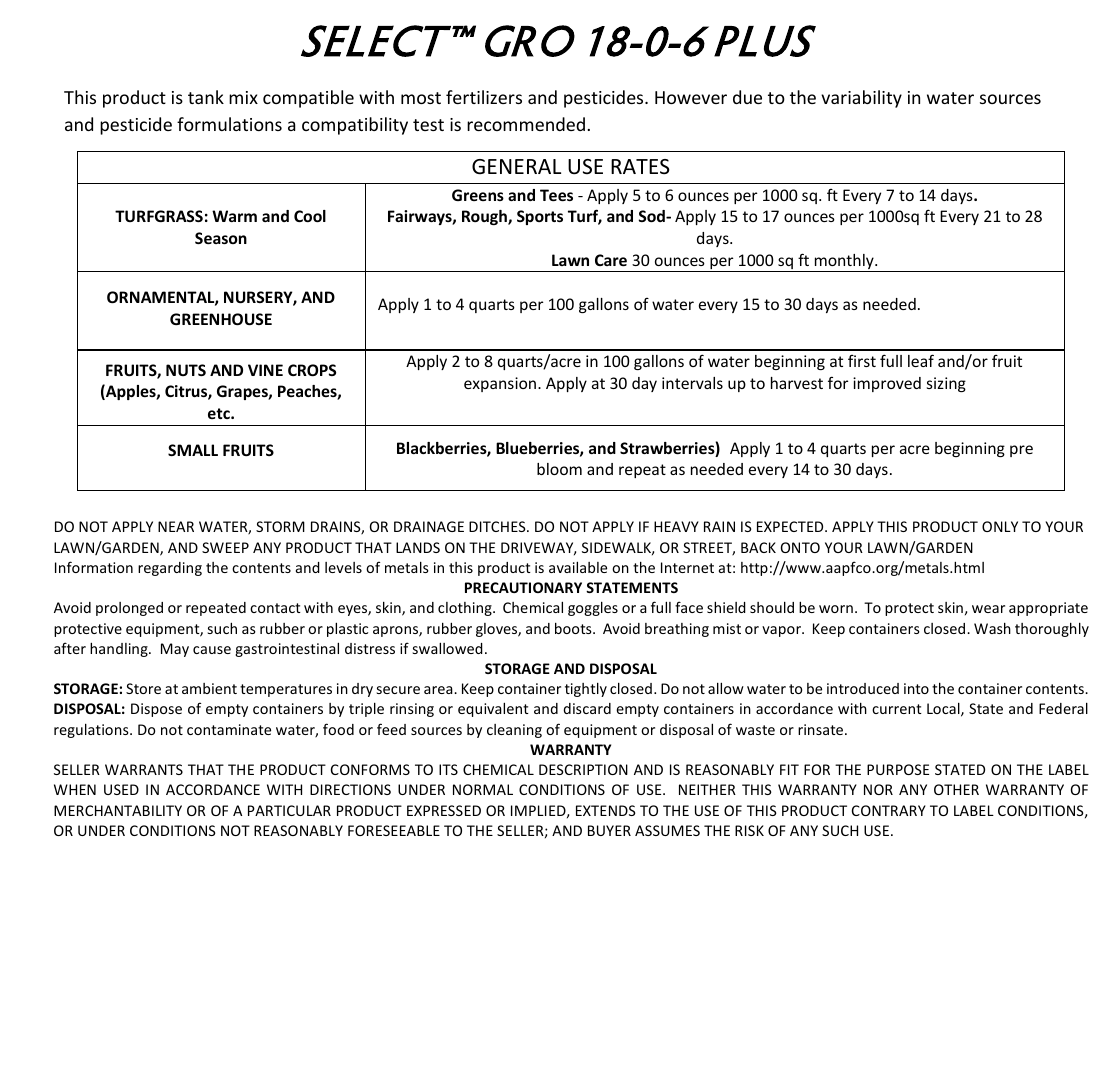 This screenshot has height=1092, width=1110. I want to click on formulations, so click(229, 124).
